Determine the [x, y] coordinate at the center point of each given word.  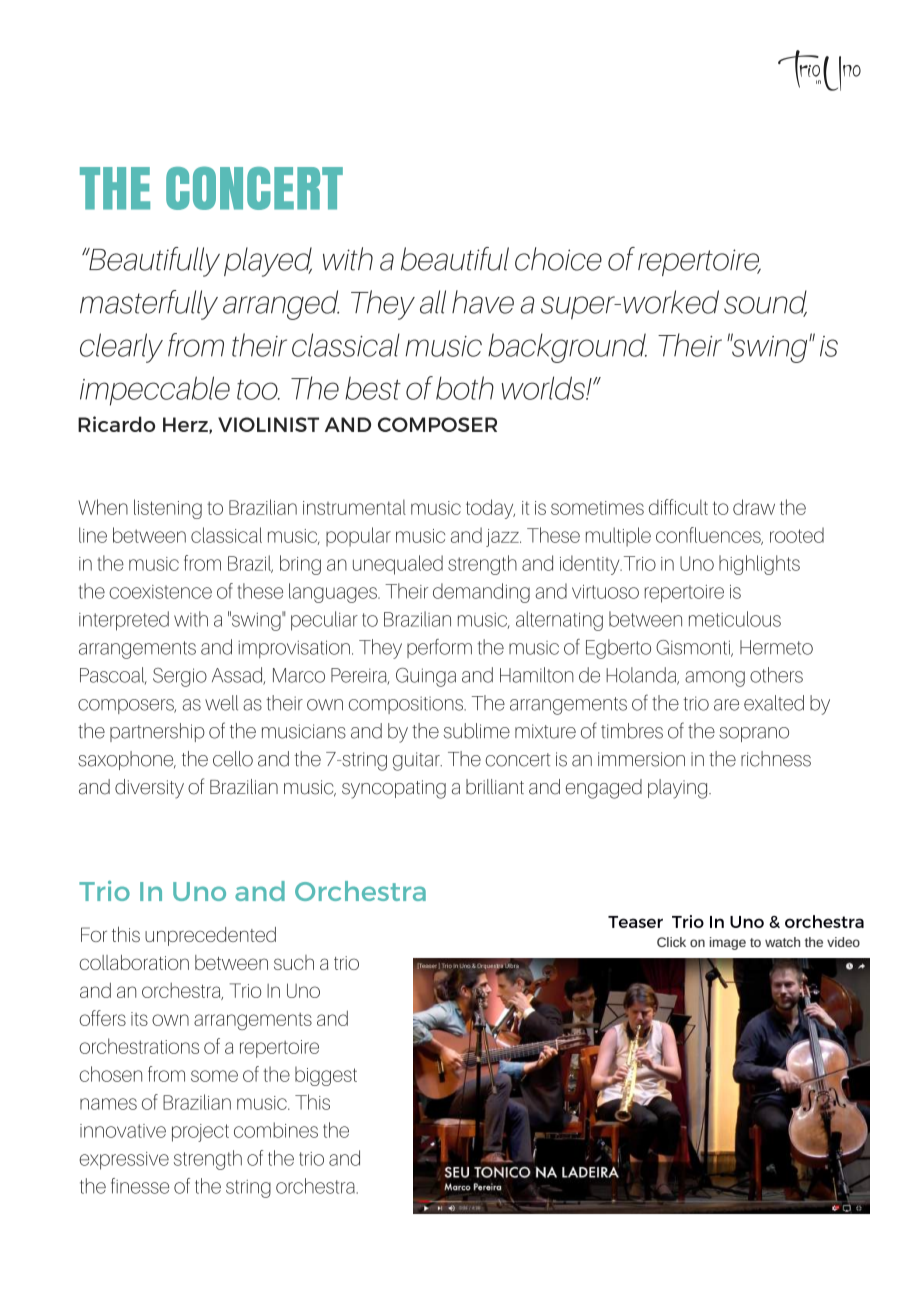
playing [679, 789]
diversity [149, 789]
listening [168, 509]
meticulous [735, 619]
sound [765, 303]
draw [754, 507]
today [490, 509]
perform [439, 648]
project [200, 1133]
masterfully [149, 305]
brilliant [495, 787]
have [483, 302]
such [294, 962]
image [728, 943]
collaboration [134, 962]
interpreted [124, 621]
